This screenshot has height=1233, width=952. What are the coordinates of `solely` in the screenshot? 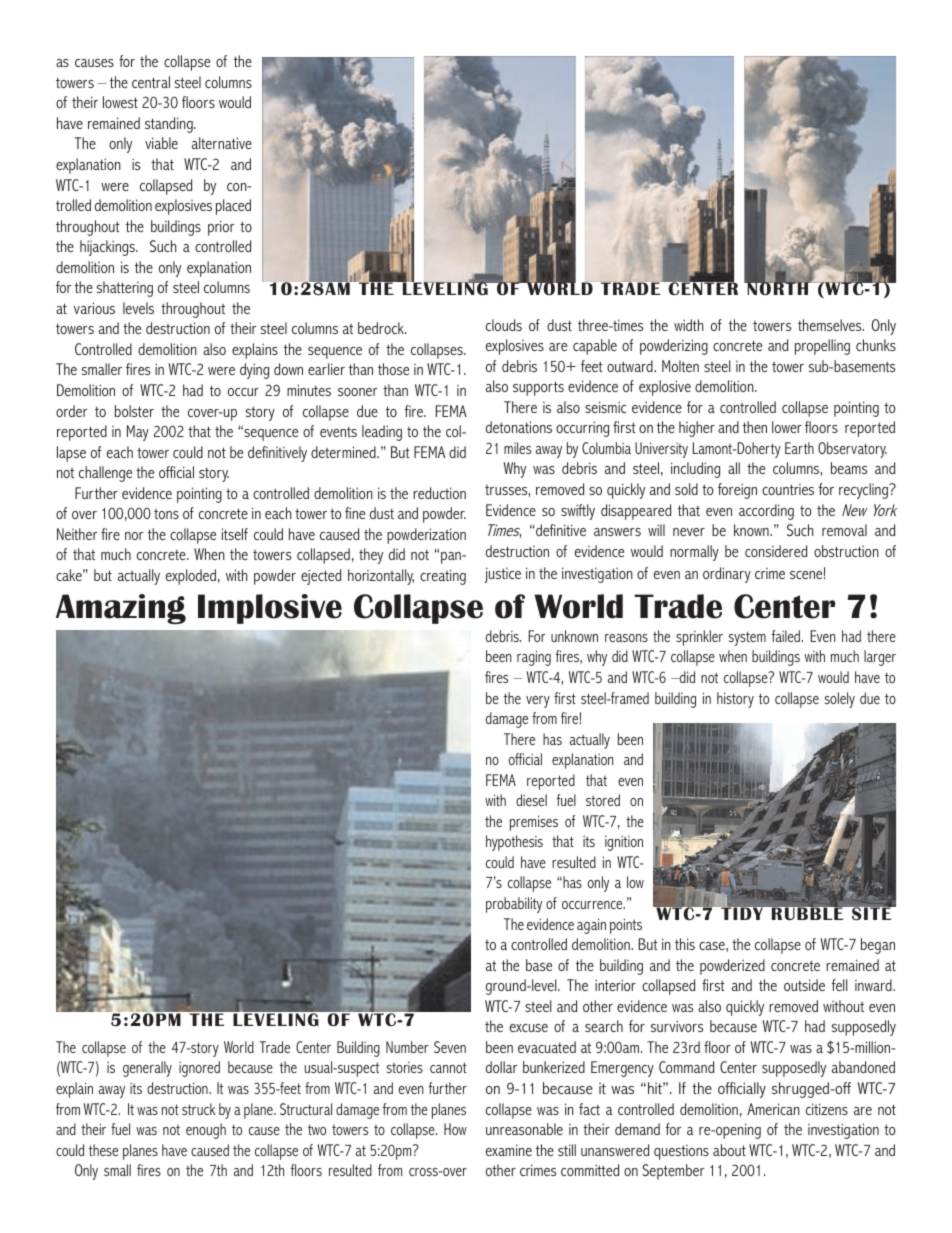 It's located at (840, 700).
